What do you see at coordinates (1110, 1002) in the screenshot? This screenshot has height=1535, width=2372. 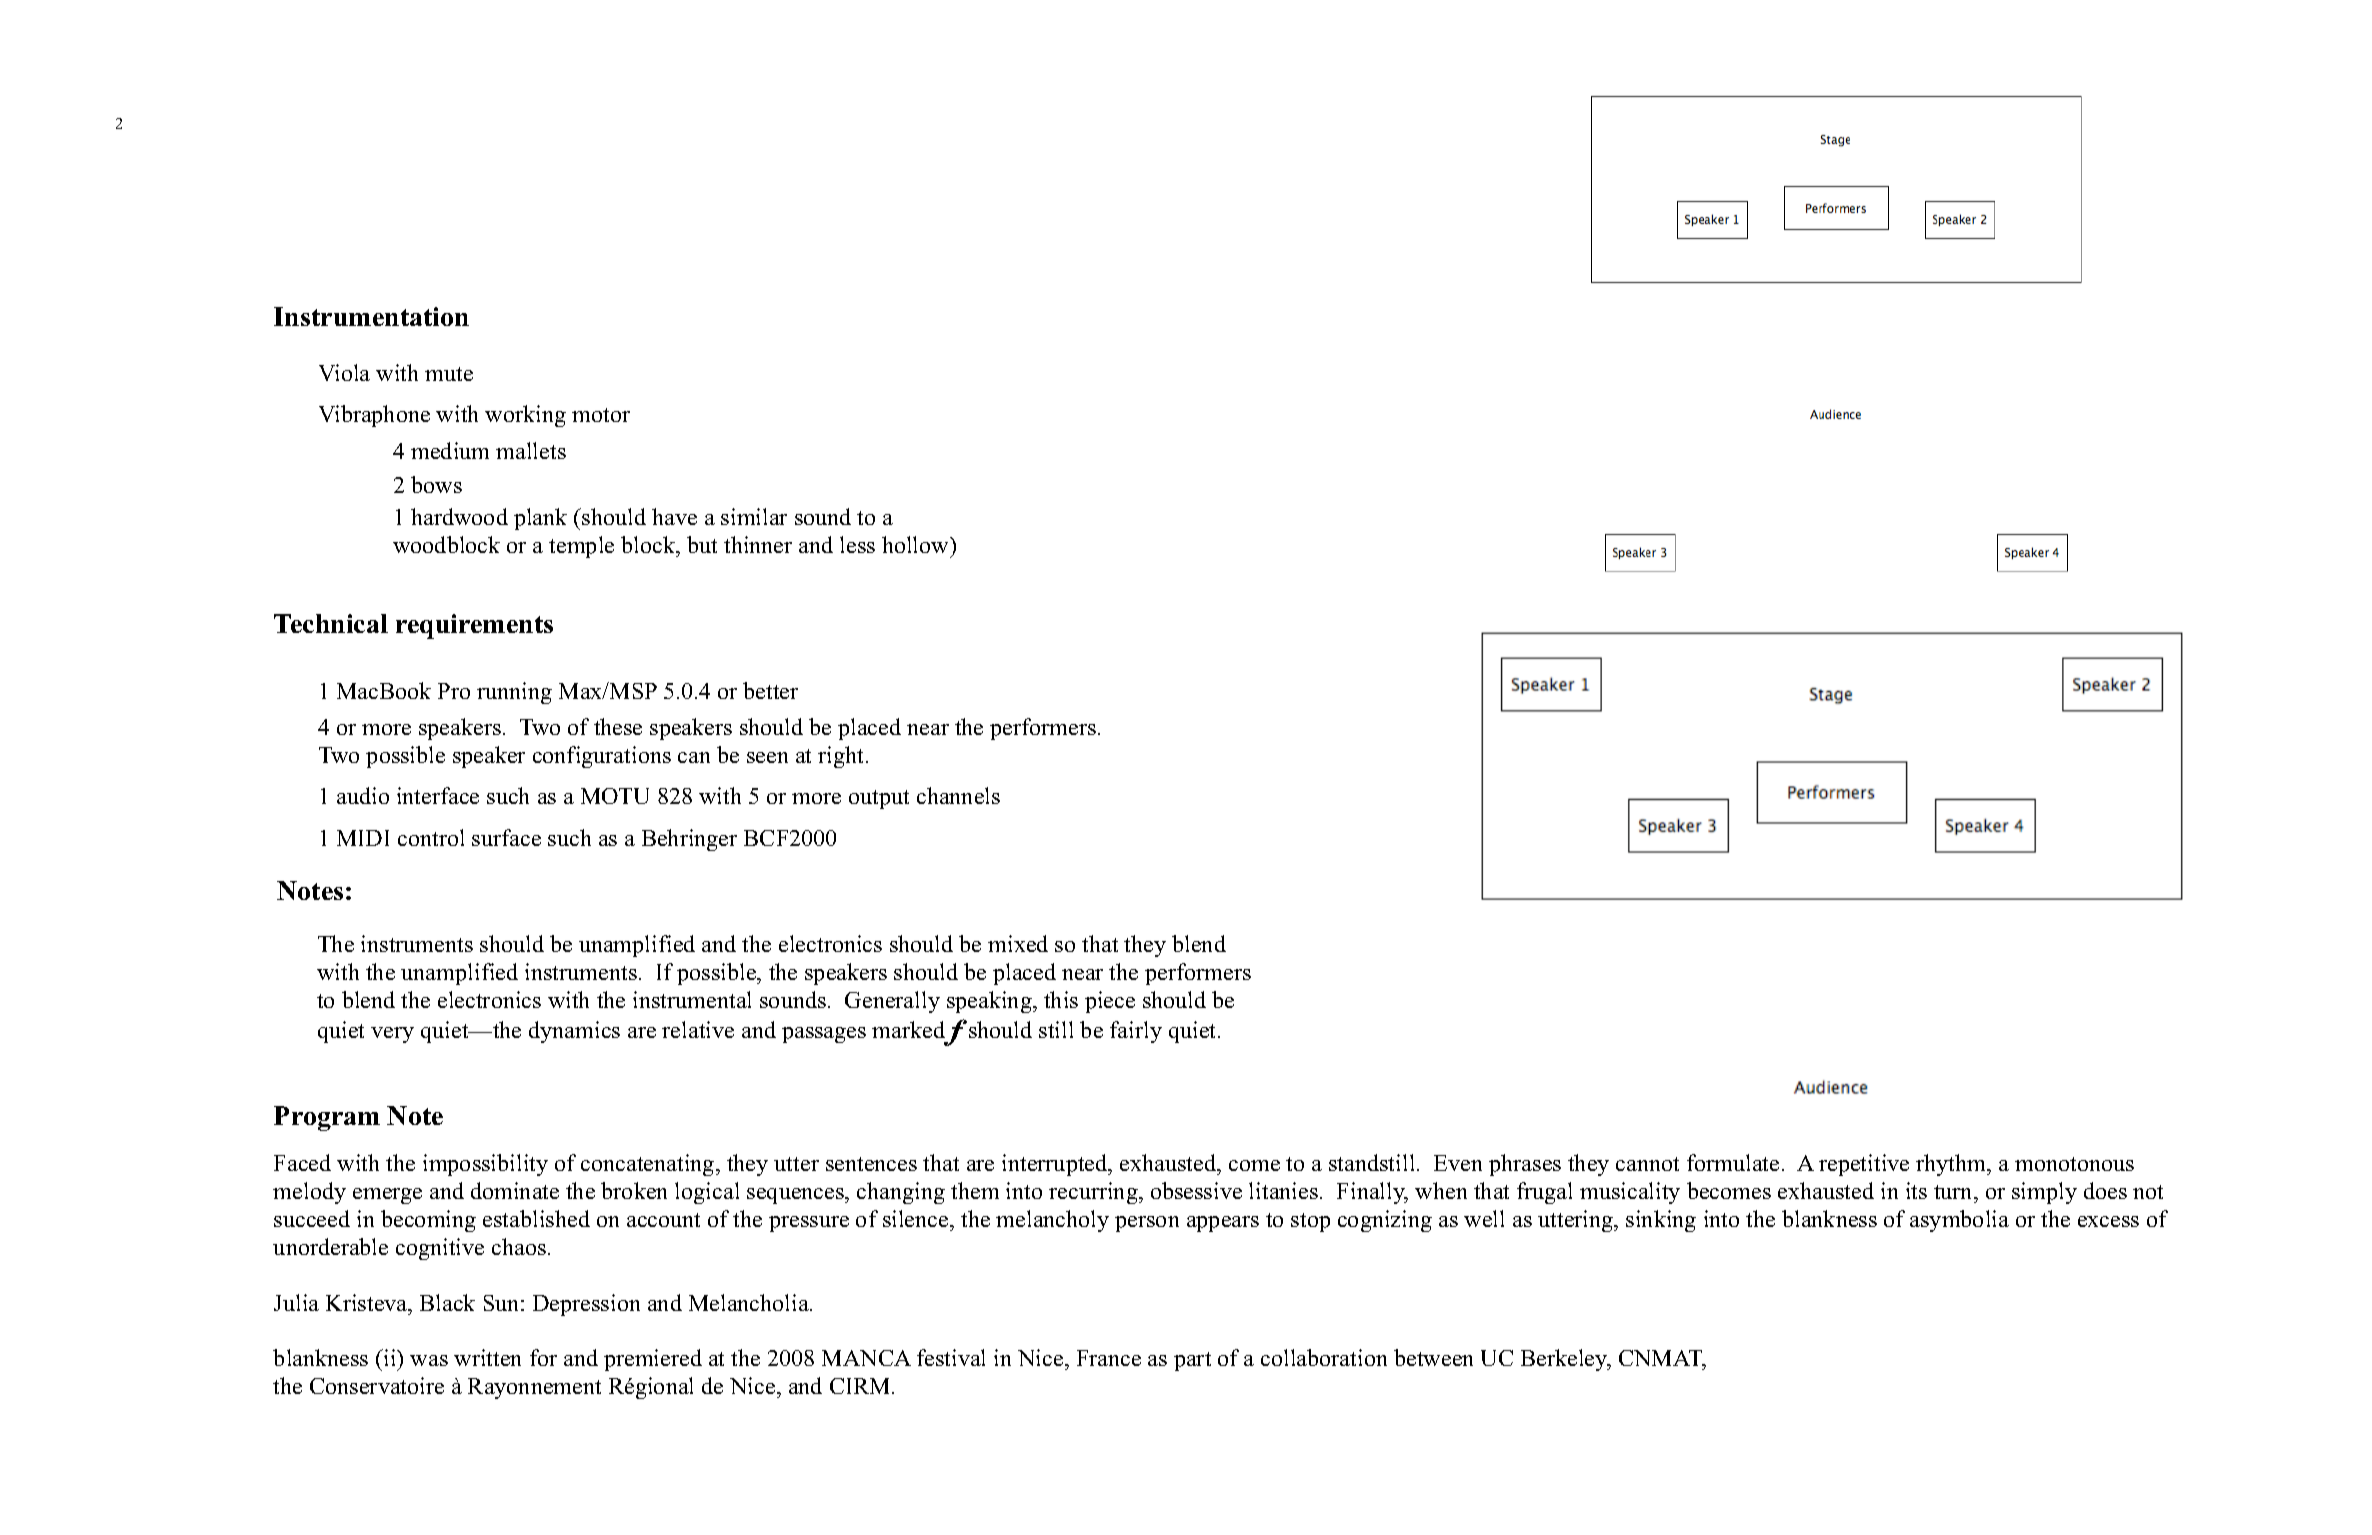 I see `piece` at bounding box center [1110, 1002].
